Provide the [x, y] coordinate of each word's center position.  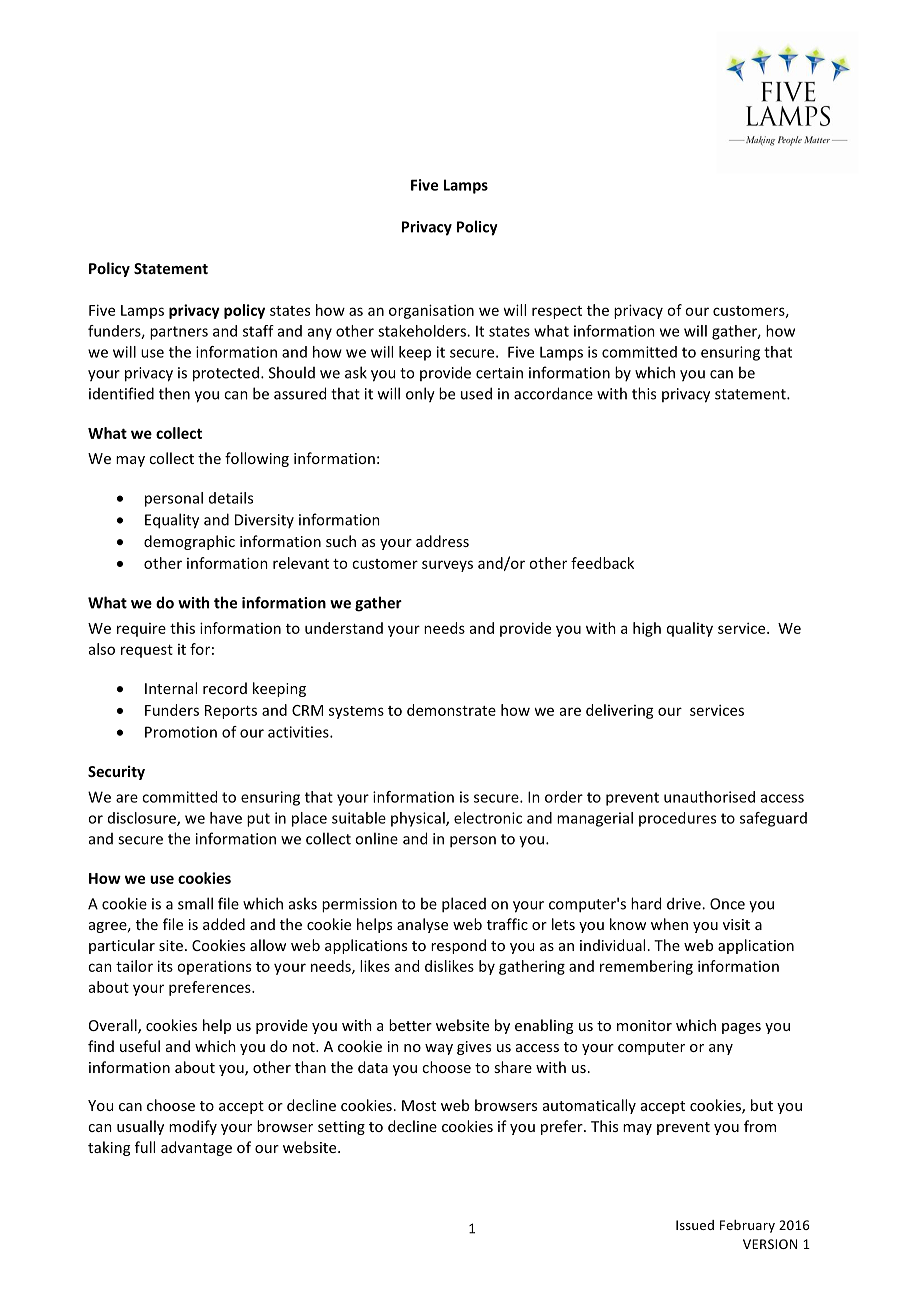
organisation [431, 311]
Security [116, 772]
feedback [602, 563]
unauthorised [709, 797]
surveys [447, 566]
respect [557, 312]
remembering [646, 967]
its [165, 966]
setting [341, 1128]
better [410, 1025]
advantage [196, 1148]
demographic [189, 542]
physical [419, 819]
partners [179, 333]
